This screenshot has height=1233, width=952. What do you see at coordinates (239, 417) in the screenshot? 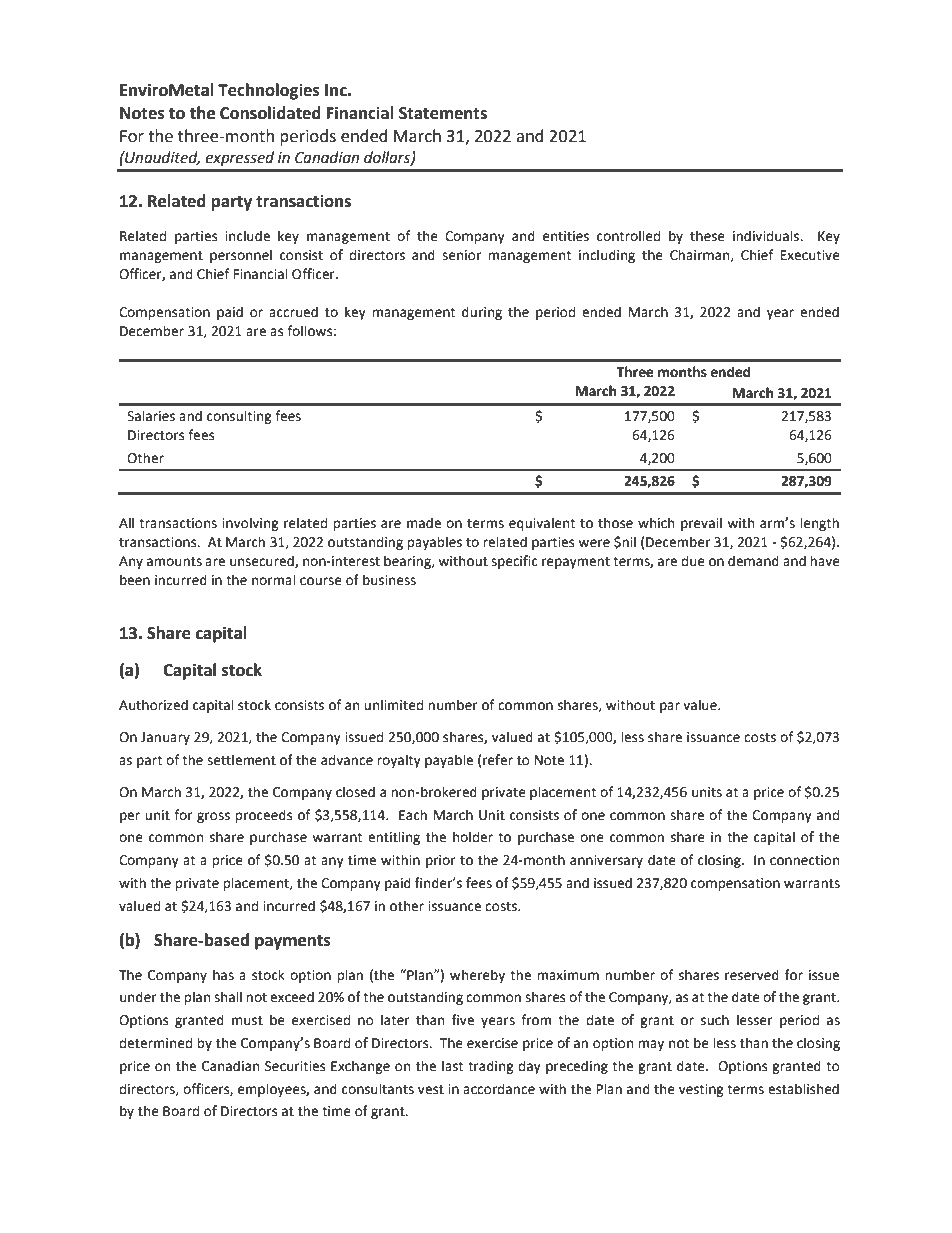
I see `consulting` at bounding box center [239, 417].
